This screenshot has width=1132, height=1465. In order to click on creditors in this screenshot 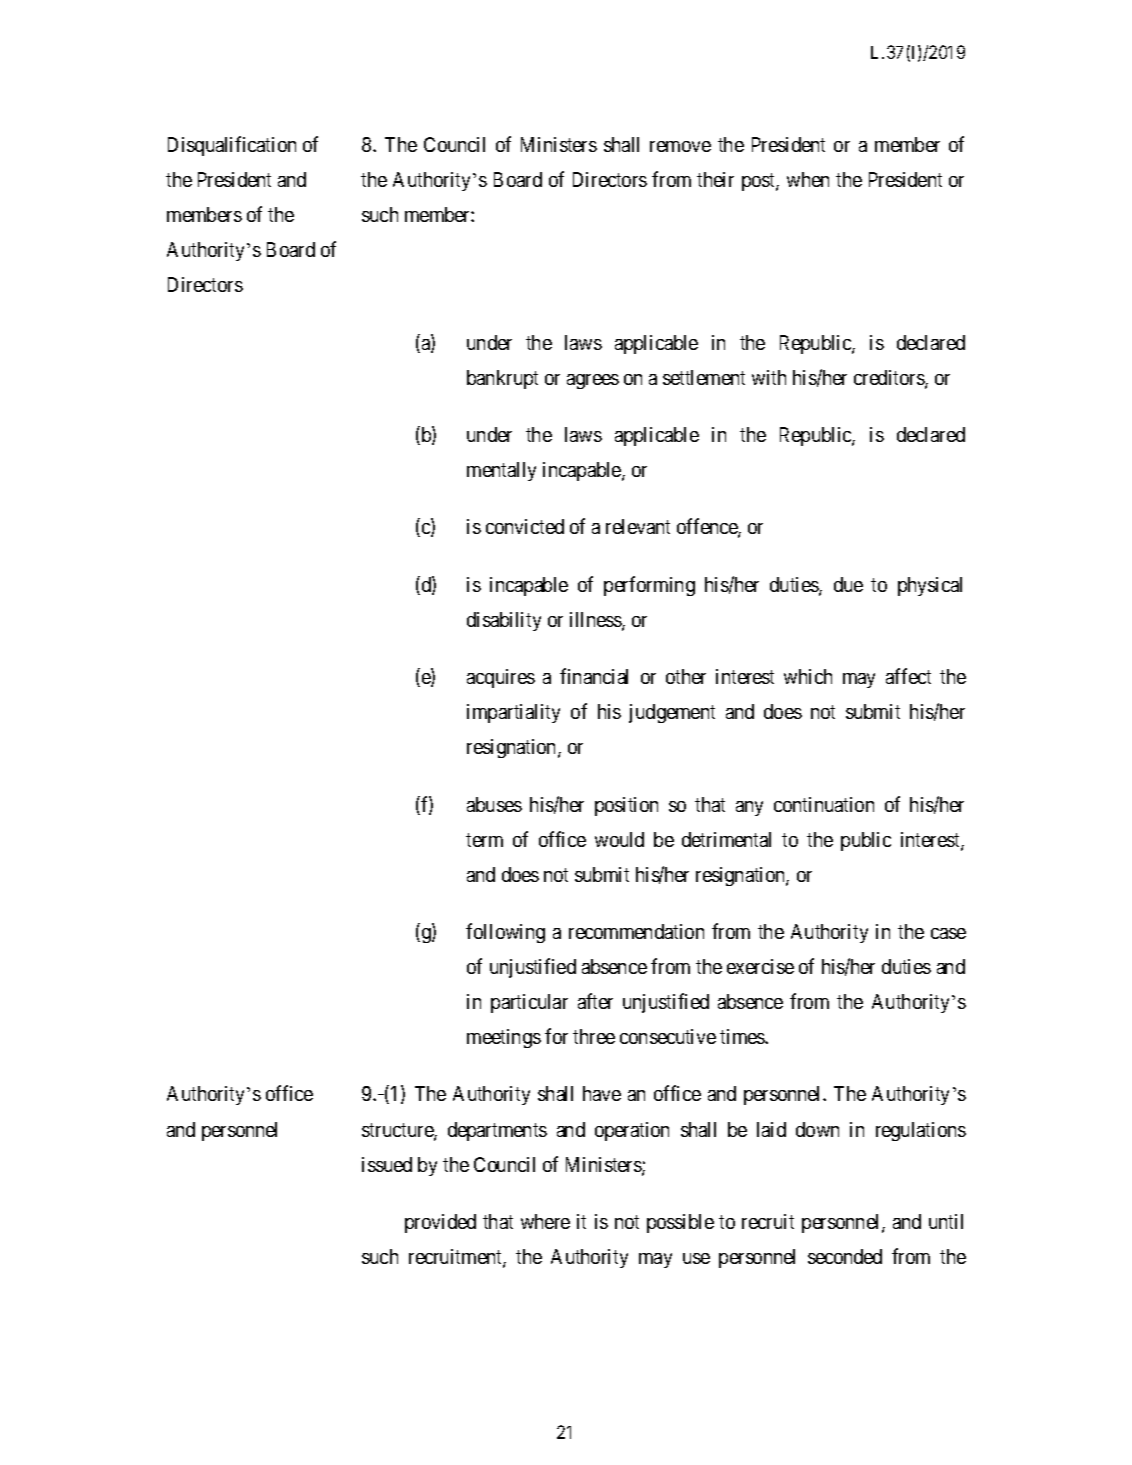, I will do `click(890, 379)`.
